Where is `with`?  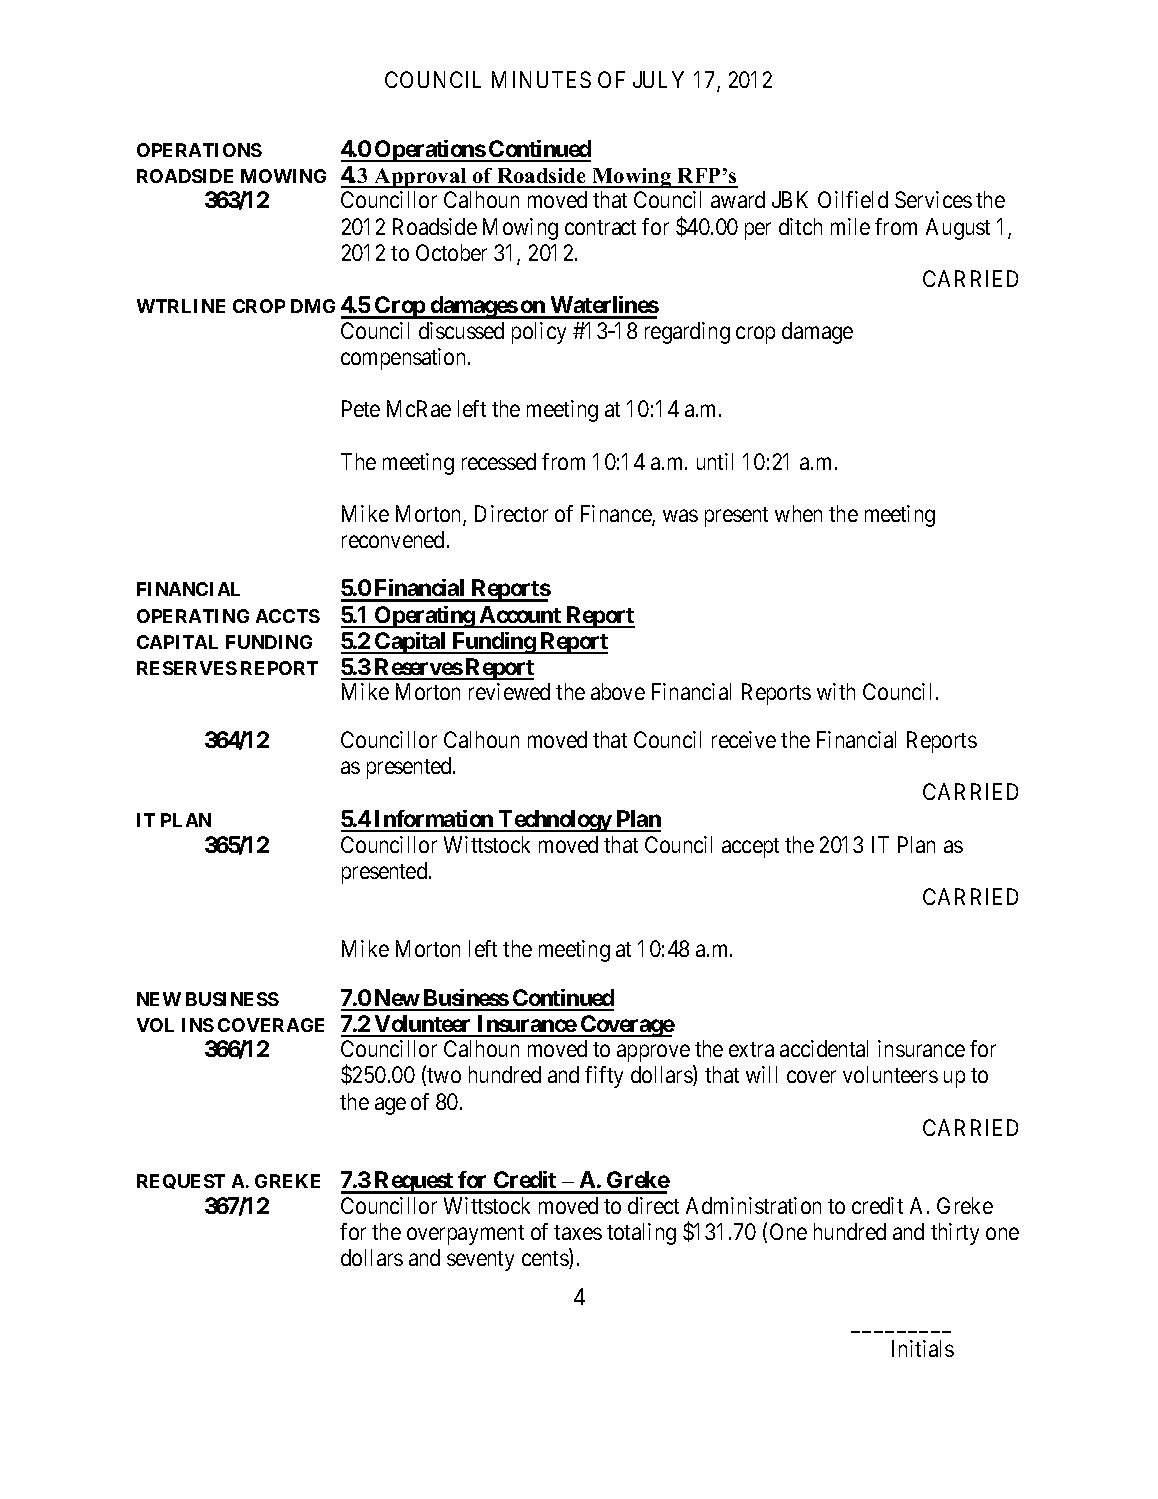 with is located at coordinates (836, 691).
